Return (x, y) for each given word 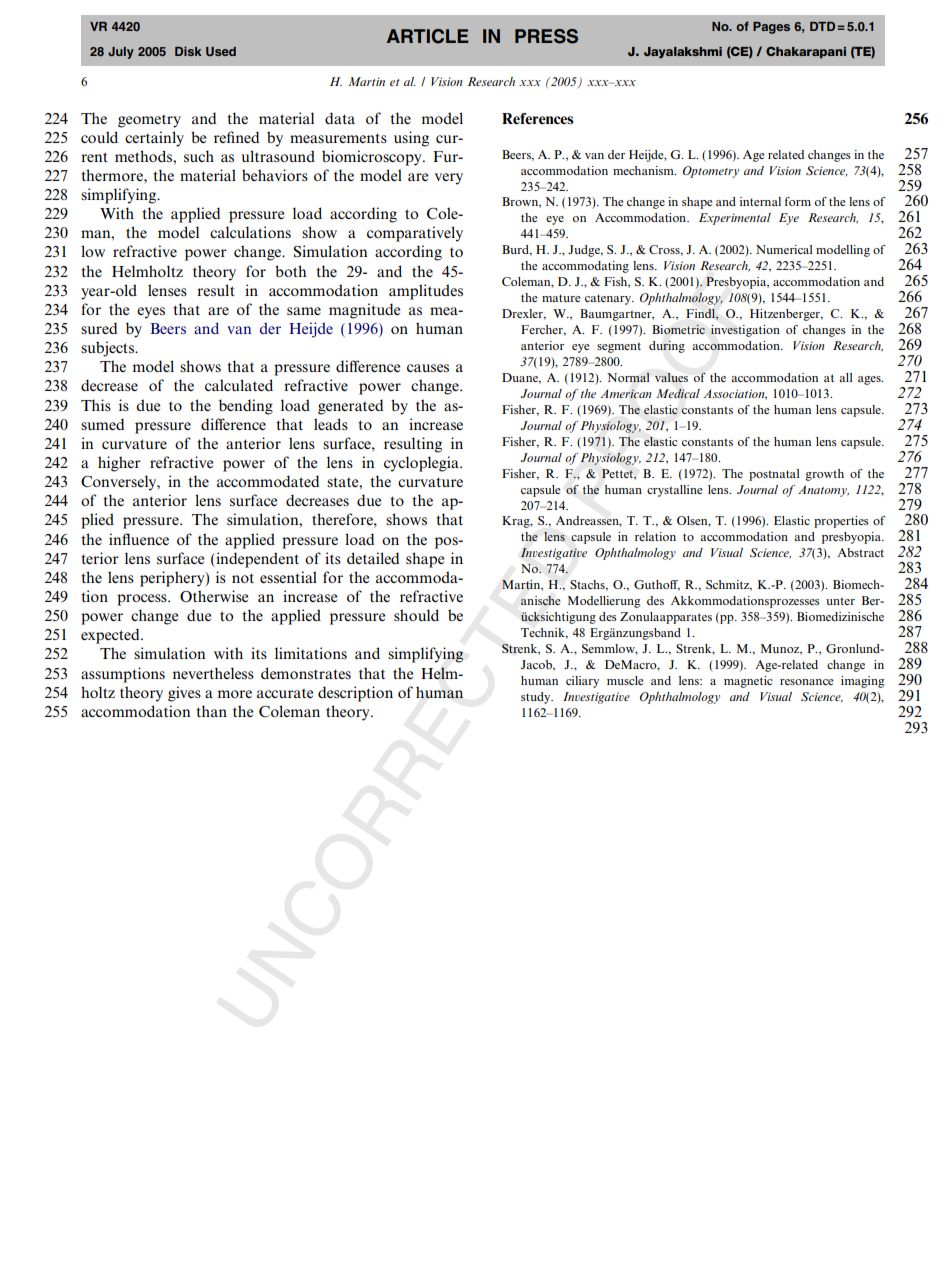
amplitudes (426, 292)
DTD (822, 26)
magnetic (748, 682)
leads (331, 424)
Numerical (784, 249)
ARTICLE (428, 36)
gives (184, 694)
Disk (188, 51)
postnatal (774, 475)
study (537, 698)
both (291, 271)
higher (119, 464)
